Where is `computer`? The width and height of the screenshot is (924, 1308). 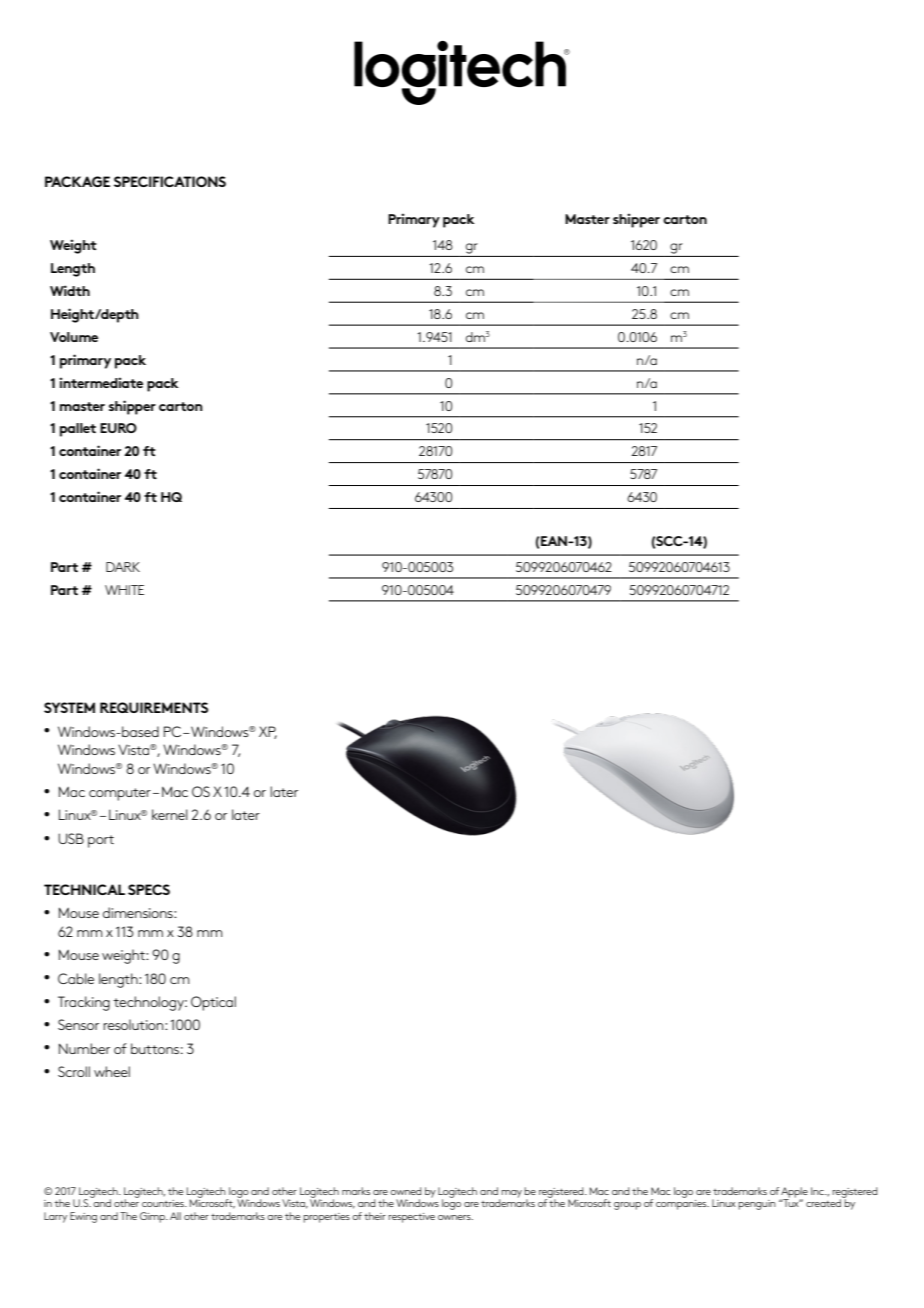
computer is located at coordinates (120, 794).
